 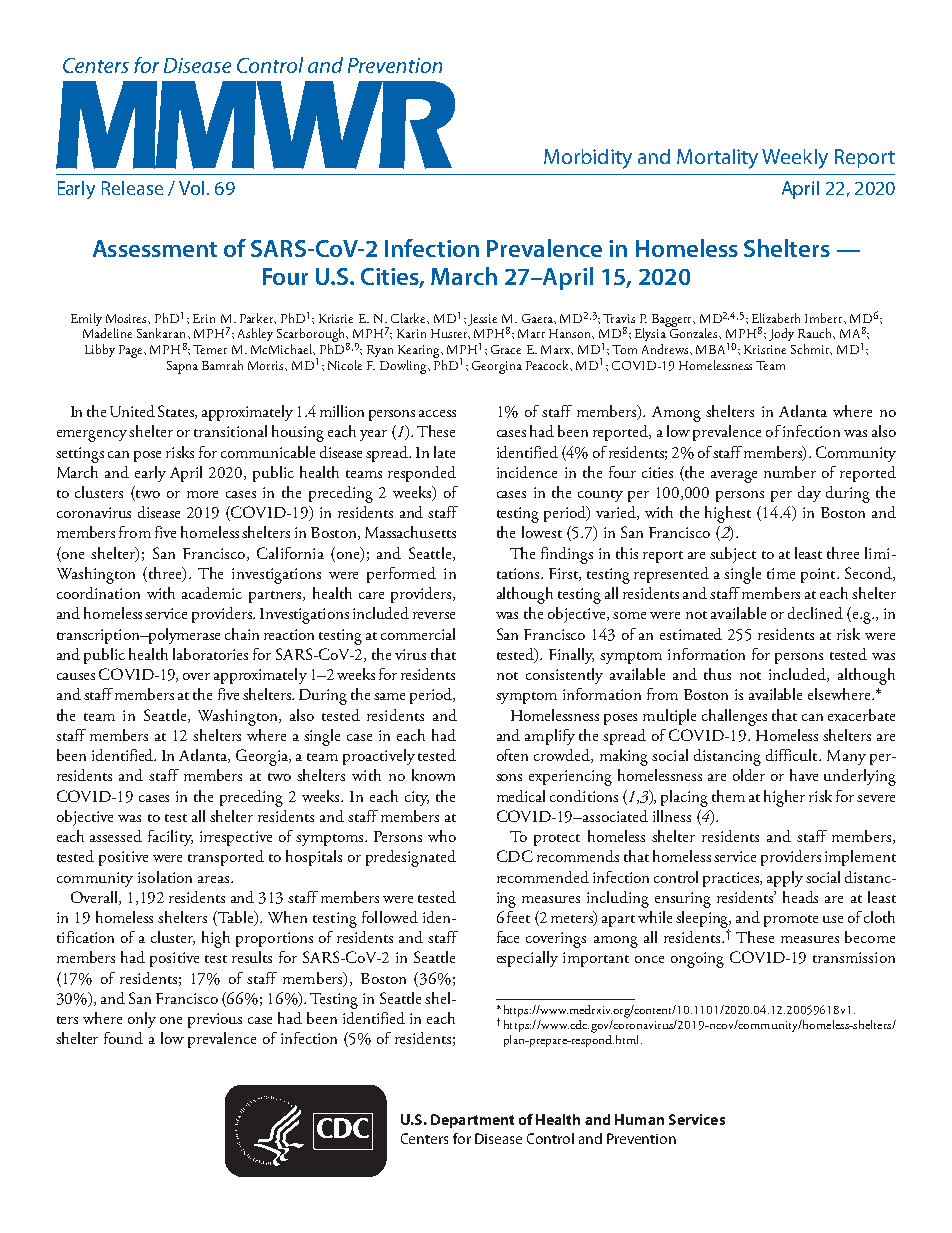 What do you see at coordinates (588, 159) in the screenshot?
I see `Morbidity` at bounding box center [588, 159].
